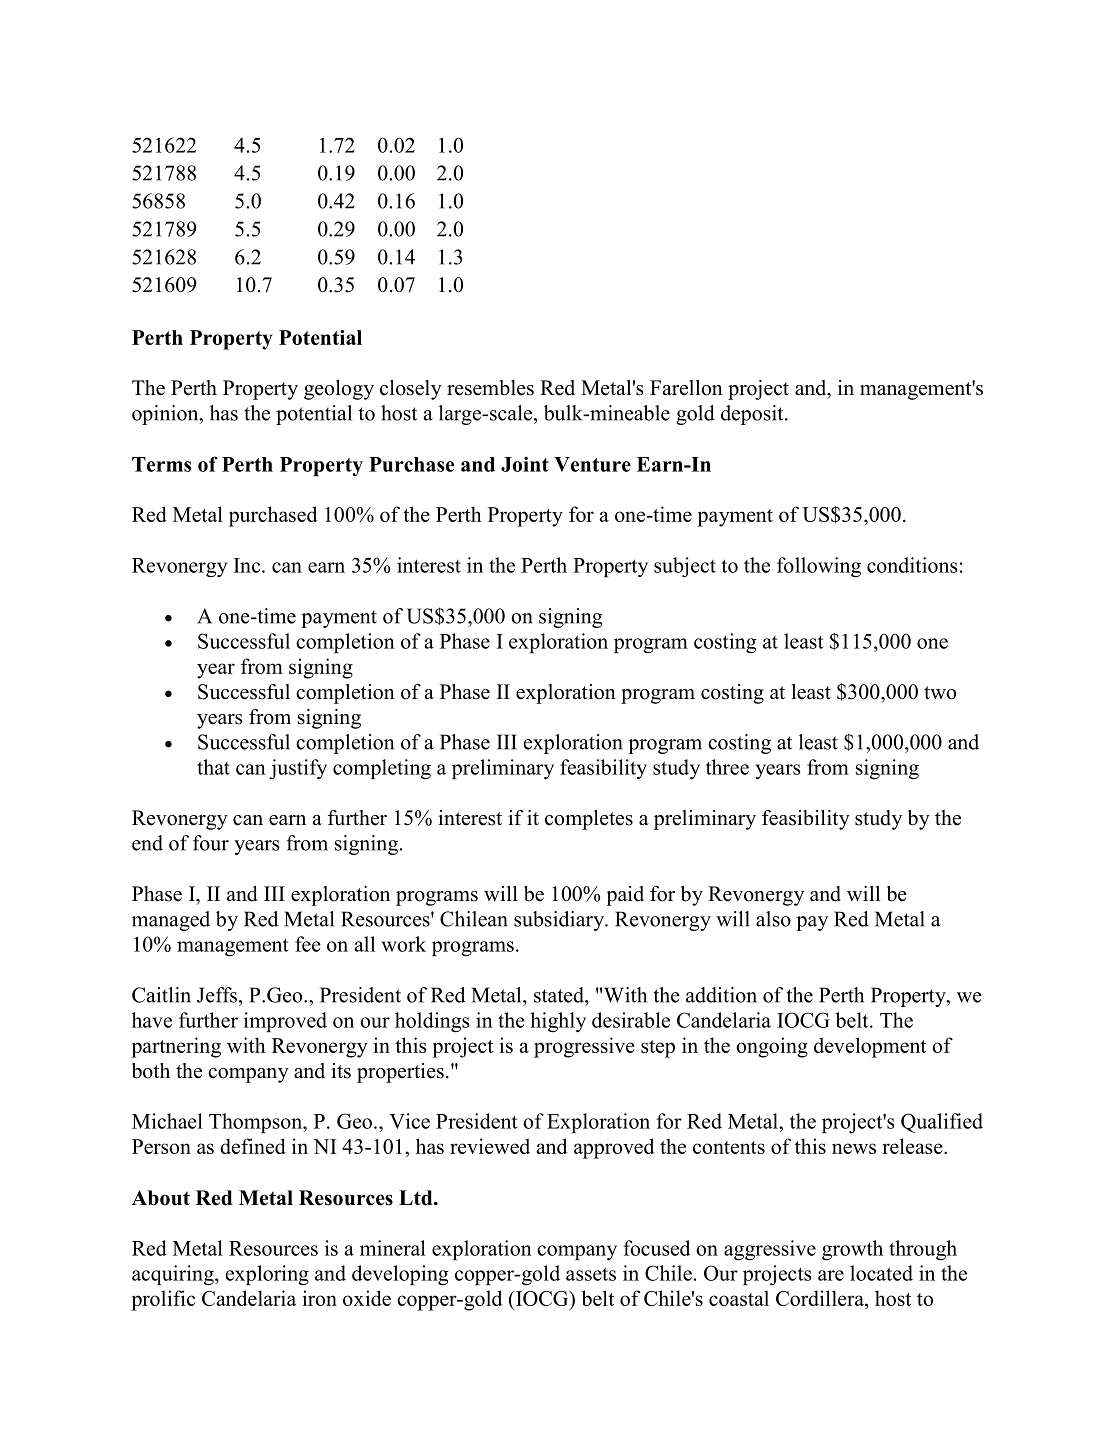  I want to click on completes, so click(589, 820).
